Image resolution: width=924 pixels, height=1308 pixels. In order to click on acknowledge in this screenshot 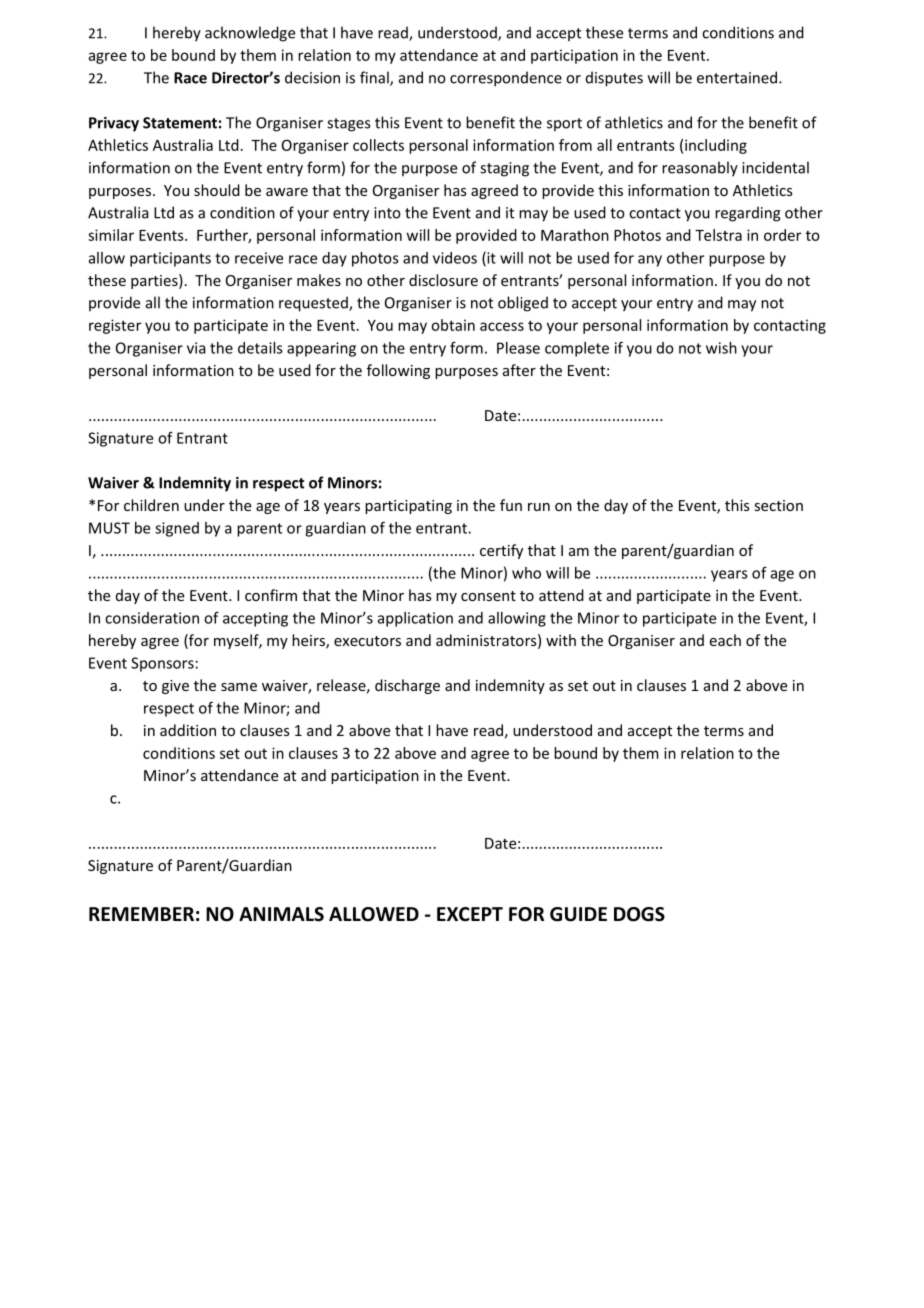, I will do `click(250, 34)`.
